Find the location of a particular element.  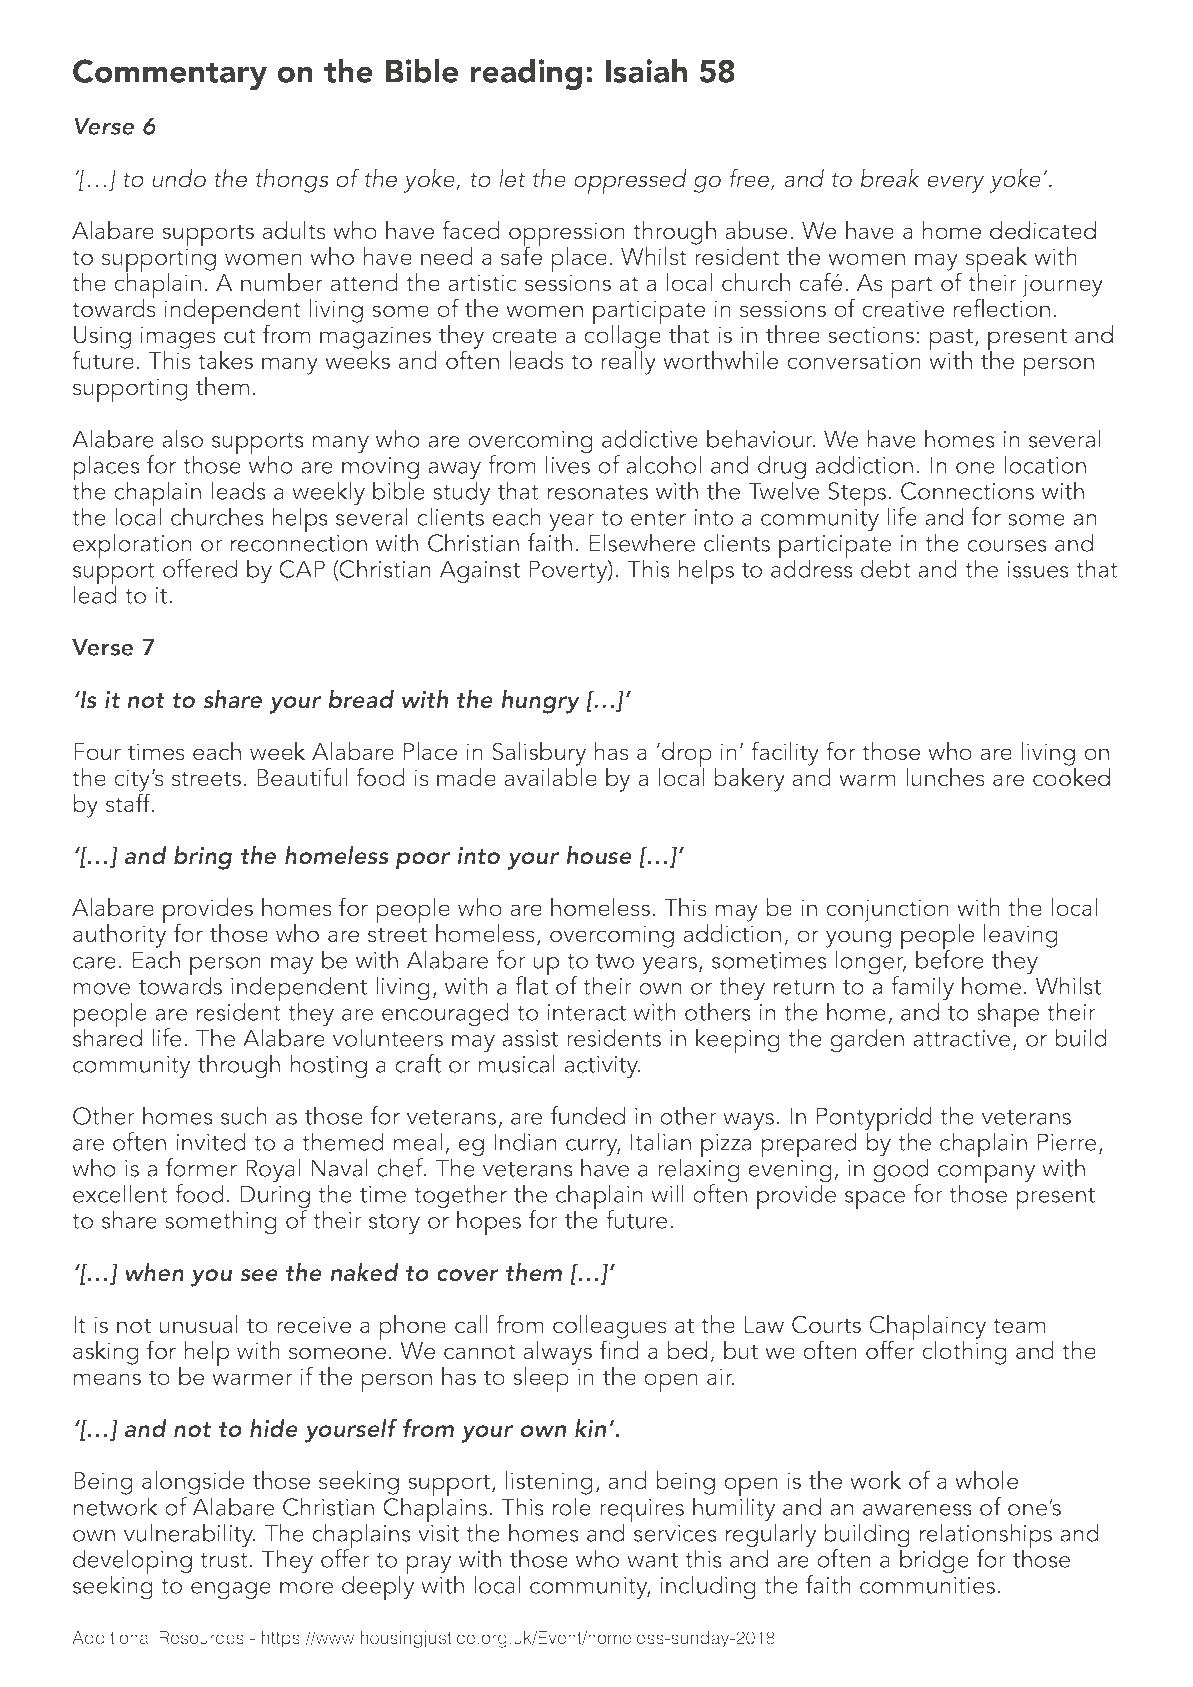

Commentary is located at coordinates (170, 74).
